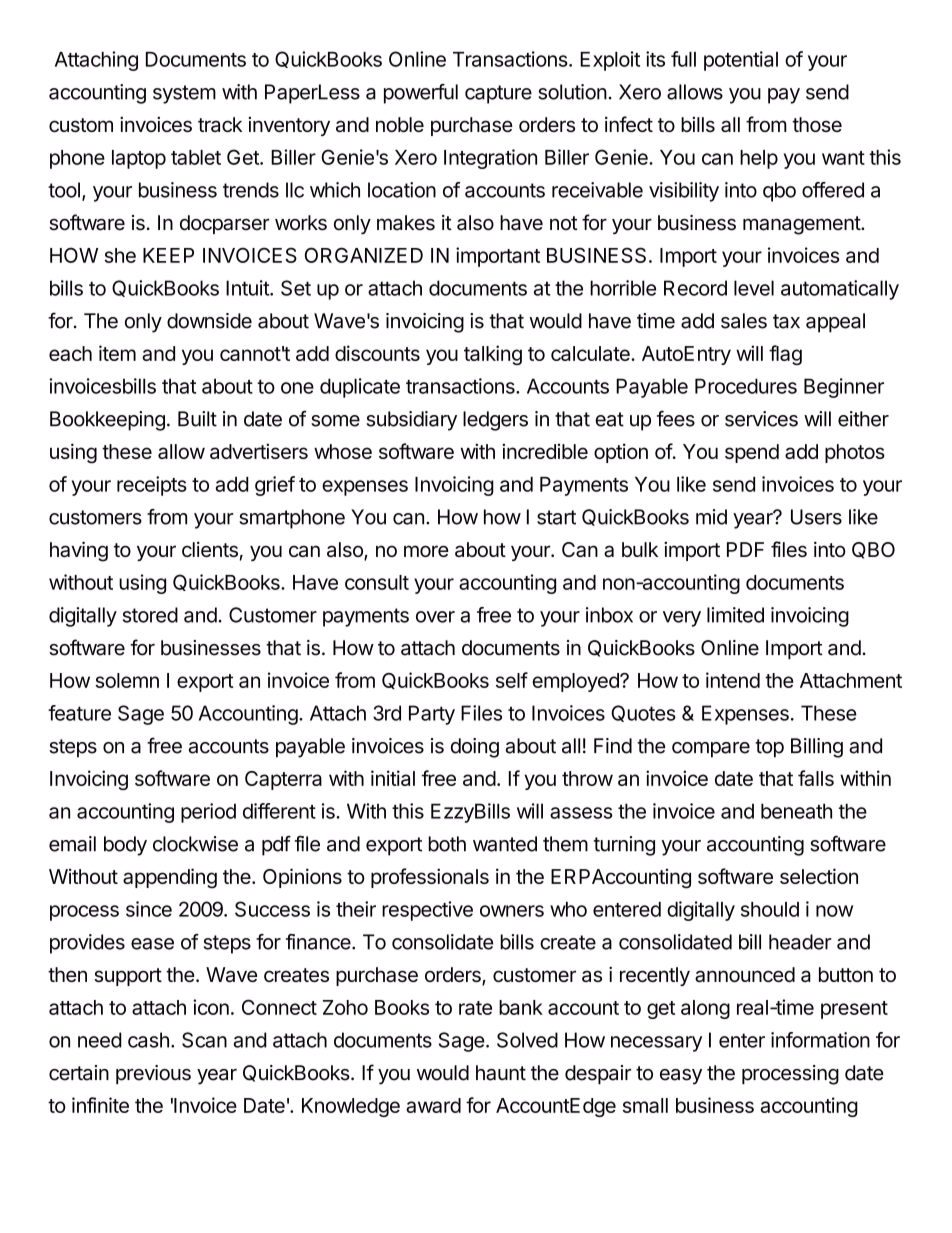  Describe the element at coordinates (501, 1073) in the screenshot. I see `haunt` at that location.
